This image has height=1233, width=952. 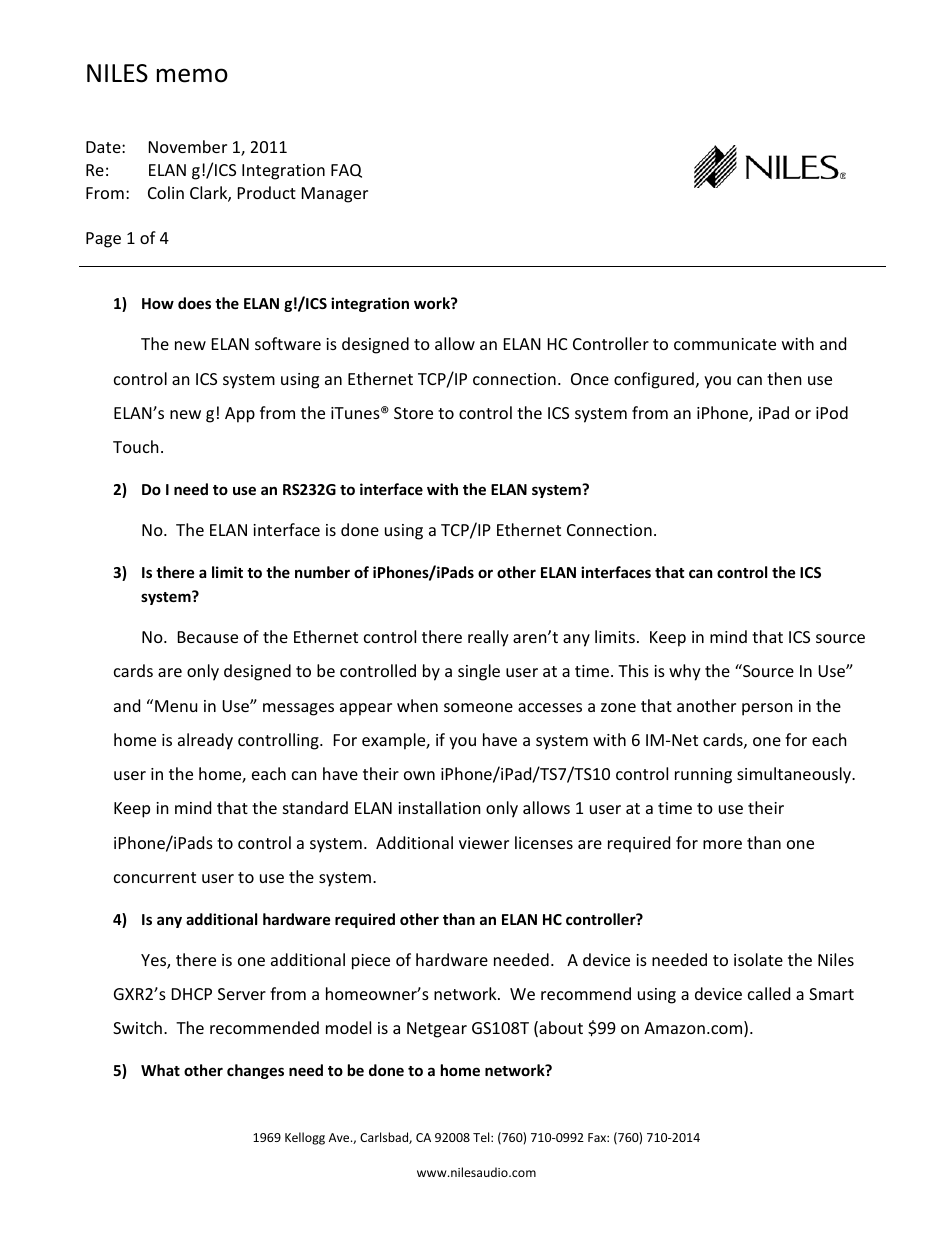 I want to click on installation, so click(x=439, y=807).
